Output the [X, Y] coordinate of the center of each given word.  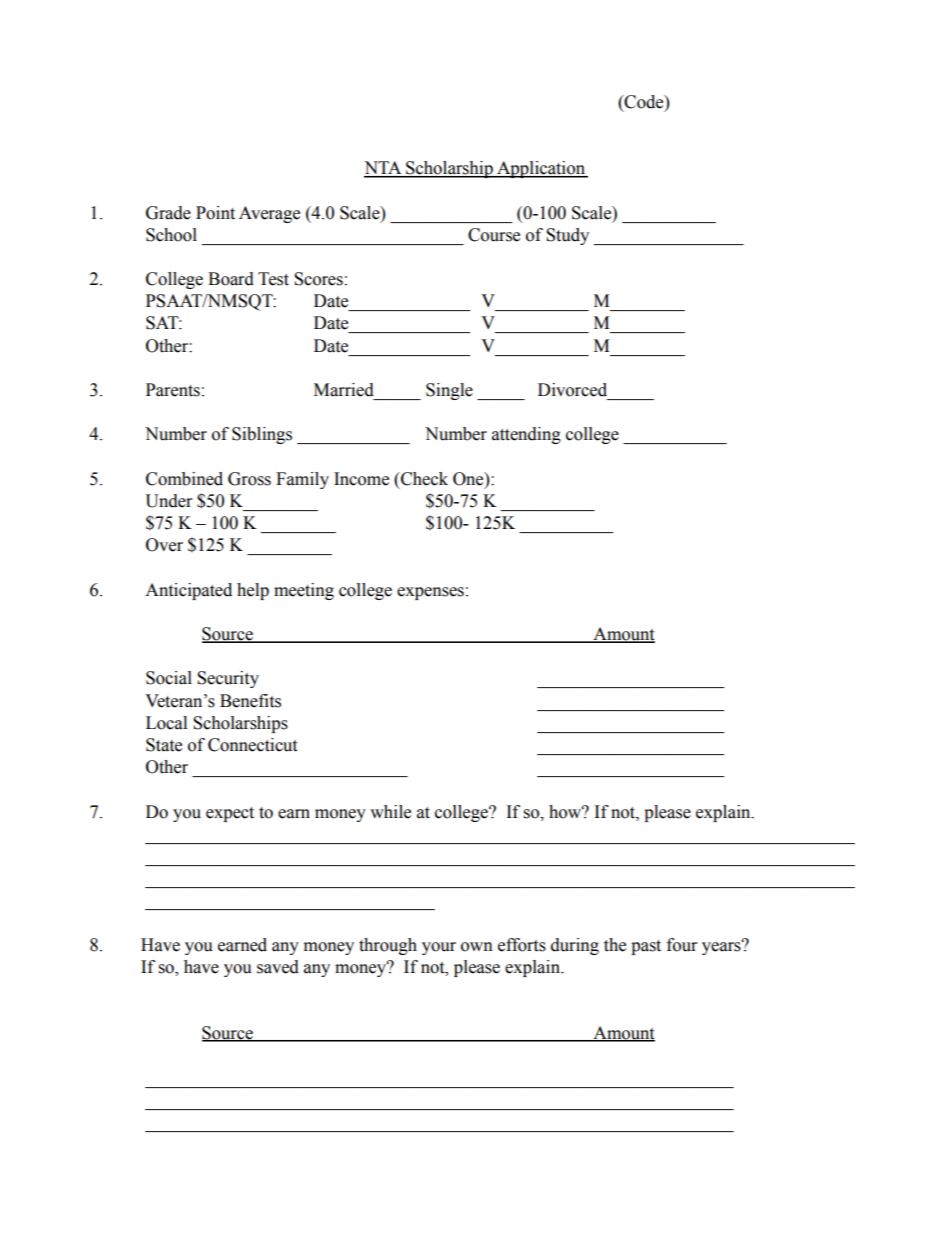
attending [526, 435]
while [390, 812]
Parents [173, 390]
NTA [384, 169]
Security [228, 679]
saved [278, 967]
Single [449, 391]
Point [215, 213]
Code [644, 102]
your [439, 948]
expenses [430, 593]
